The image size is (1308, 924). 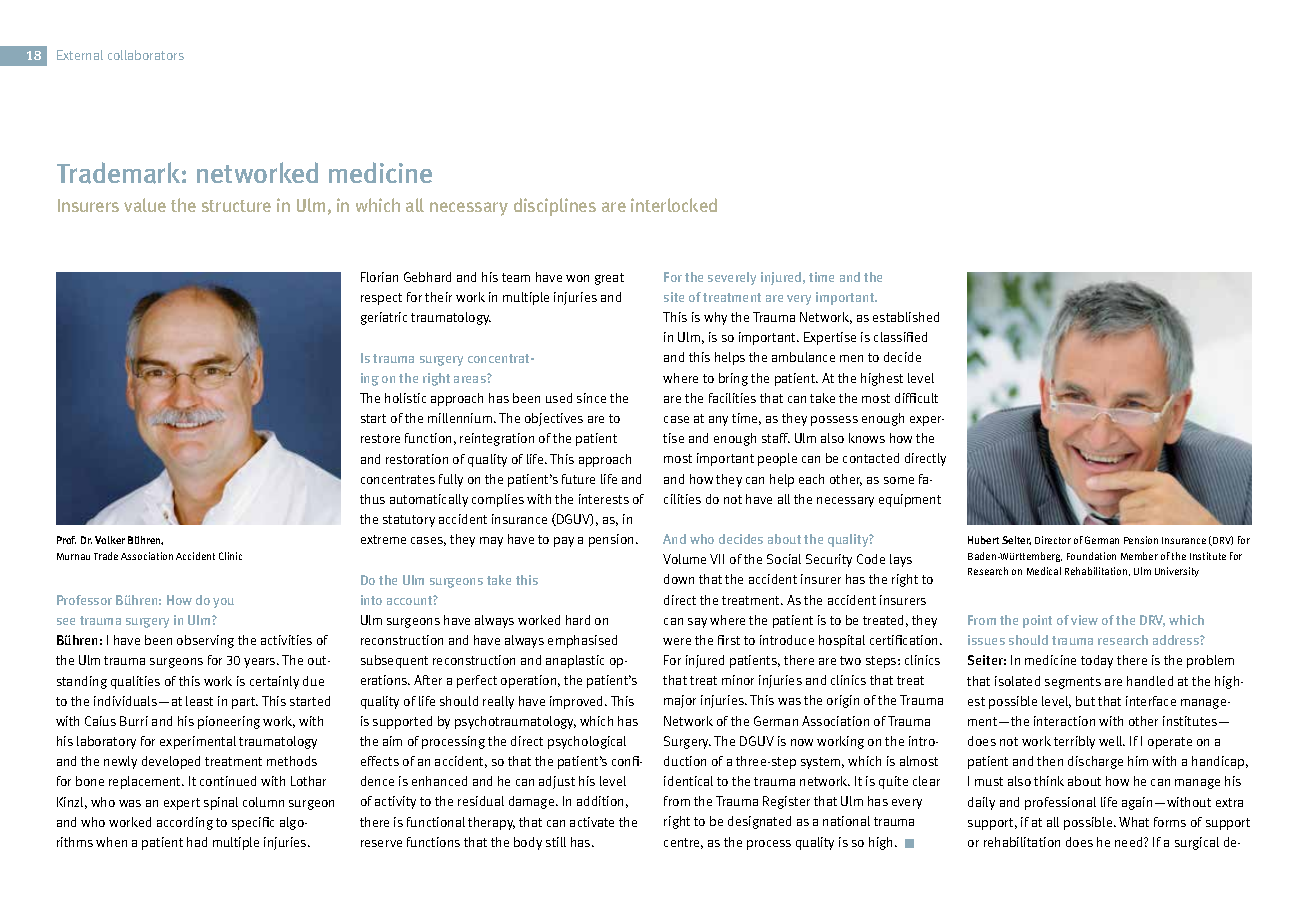 What do you see at coordinates (674, 205) in the page?
I see `interlocked` at bounding box center [674, 205].
